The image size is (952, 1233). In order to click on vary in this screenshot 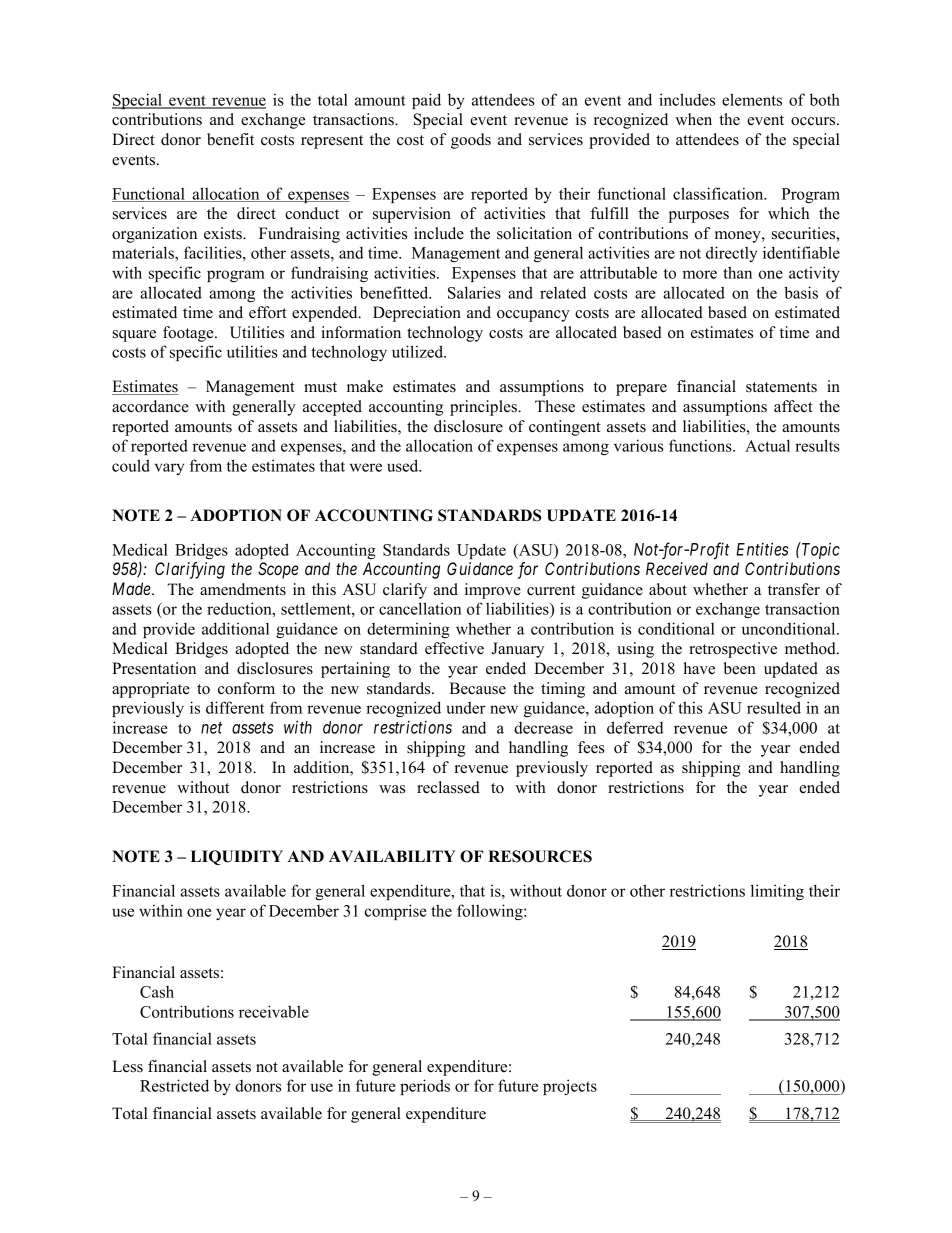, I will do `click(169, 469)`.
